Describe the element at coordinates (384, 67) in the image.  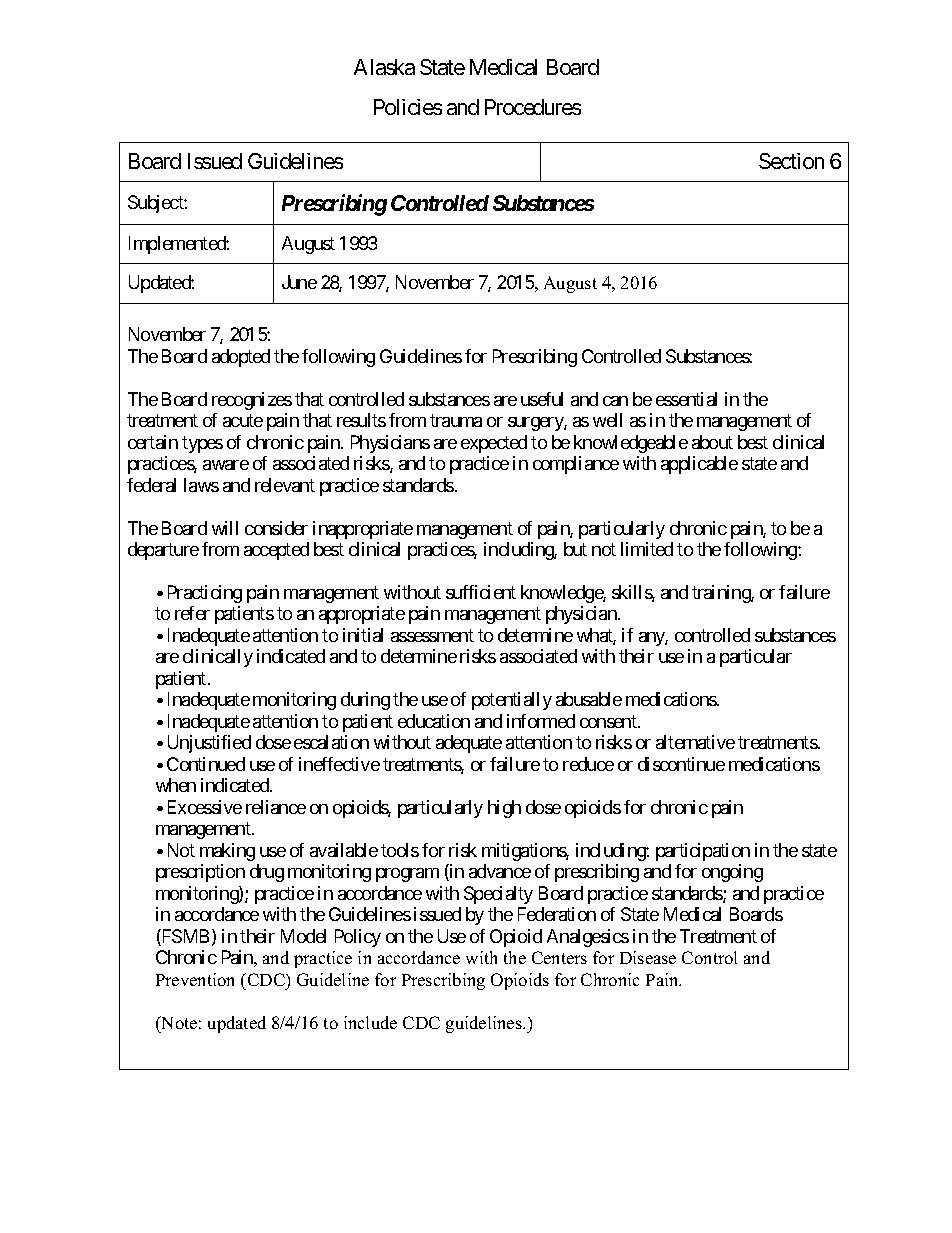
I see `Alaska` at that location.
